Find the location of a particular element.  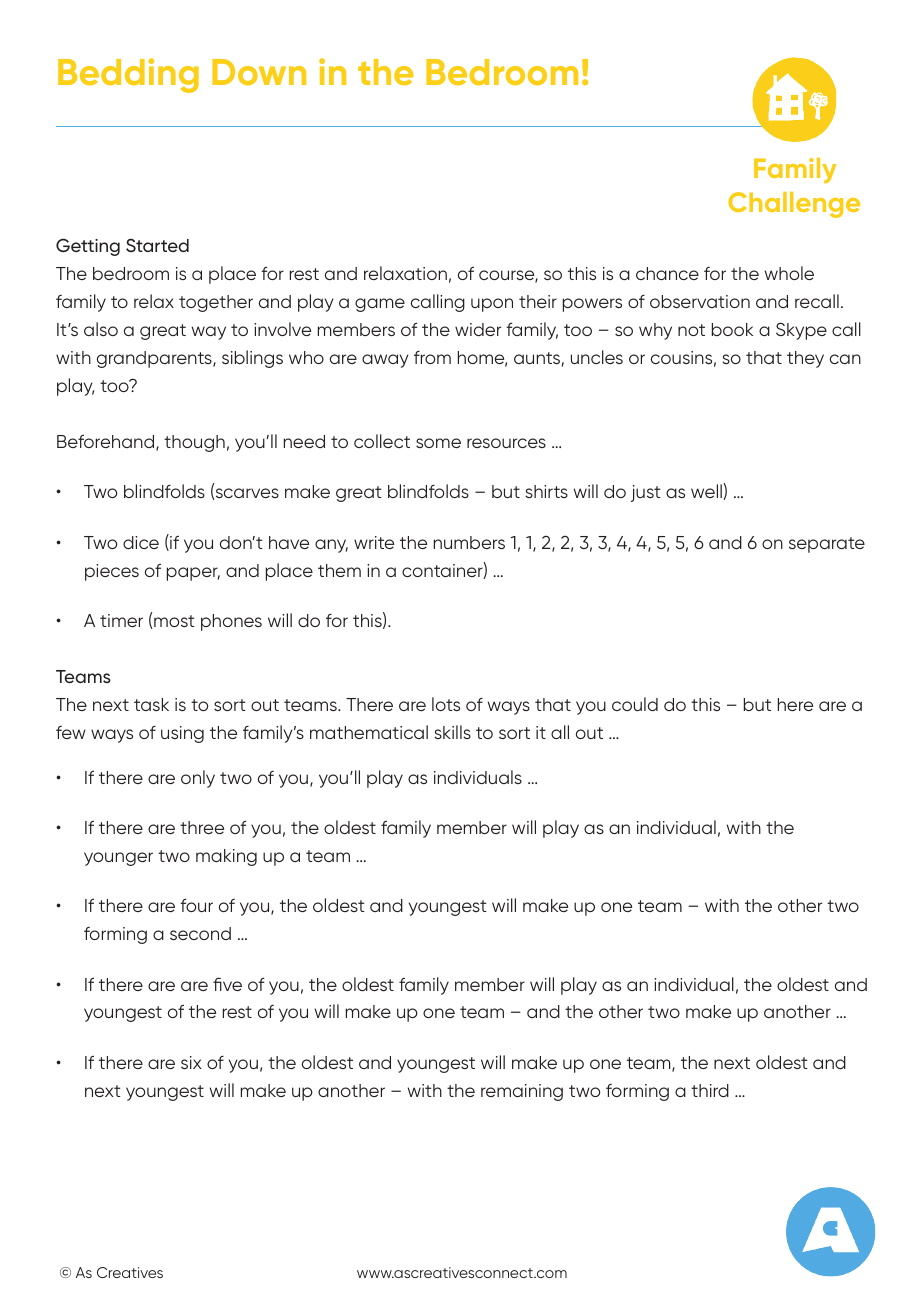

wider is located at coordinates (478, 329).
